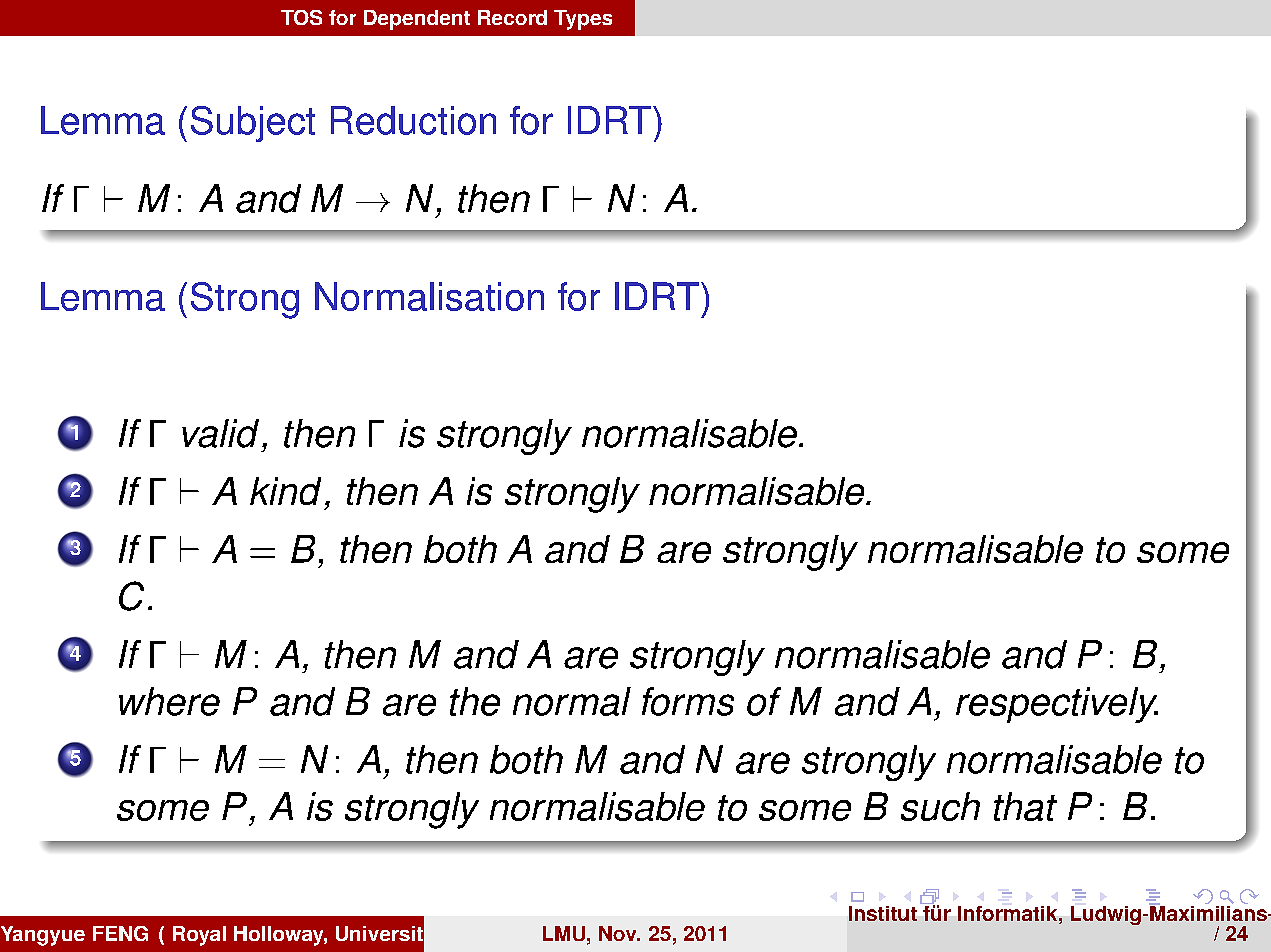  I want to click on Subject, so click(253, 124).
